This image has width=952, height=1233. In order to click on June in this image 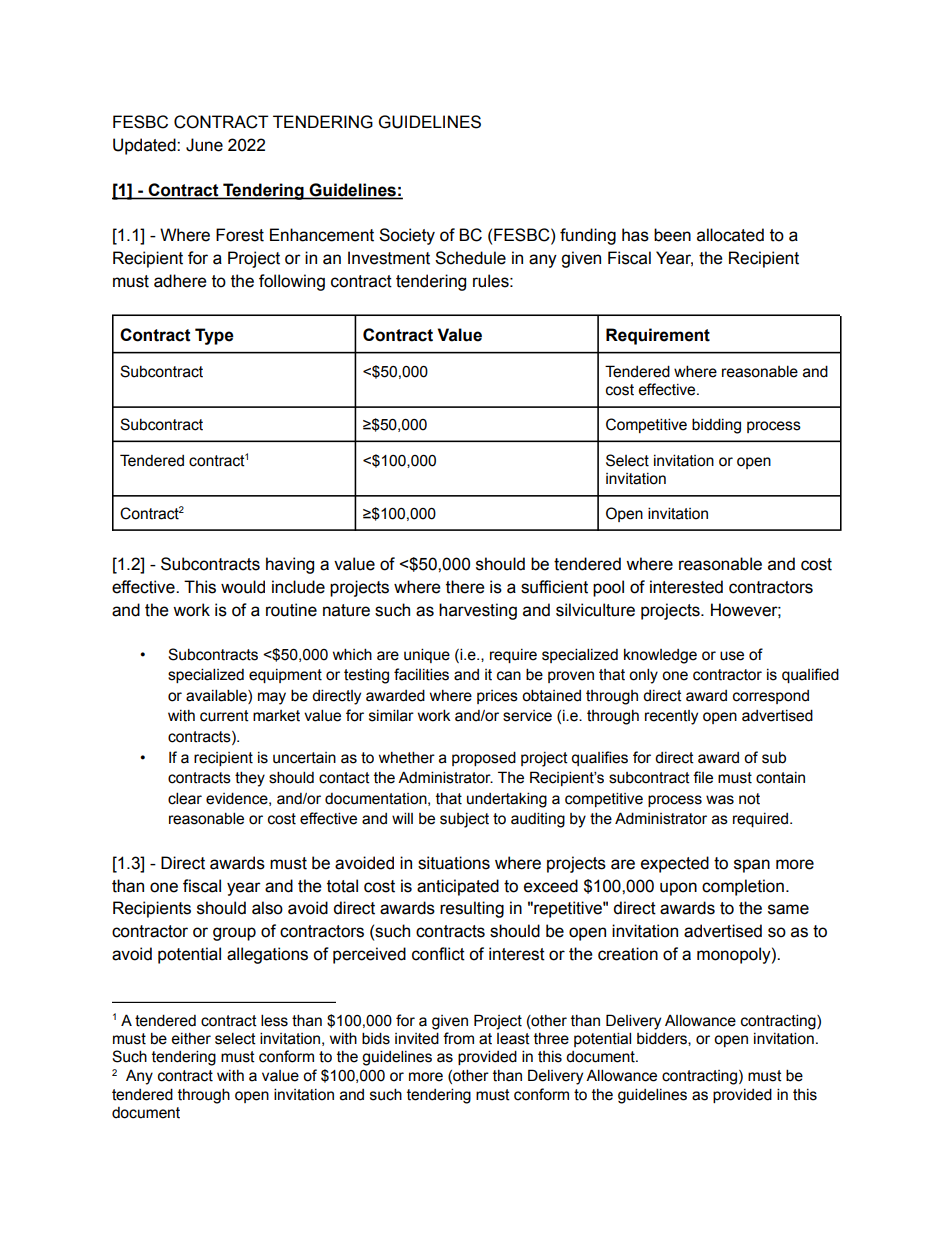, I will do `click(204, 145)`.
